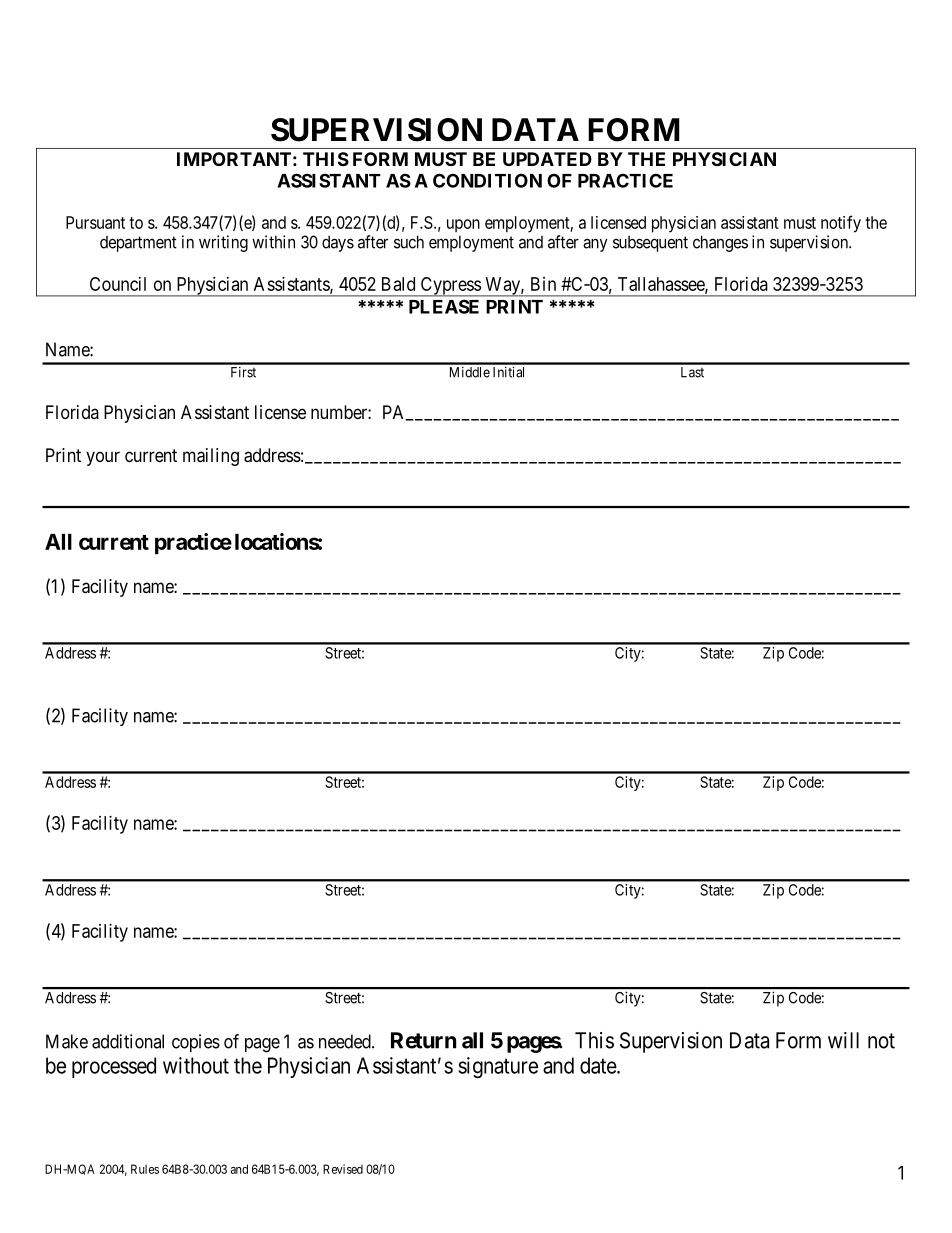 This image has height=1233, width=952. What do you see at coordinates (463, 226) in the image?
I see `upon` at bounding box center [463, 226].
